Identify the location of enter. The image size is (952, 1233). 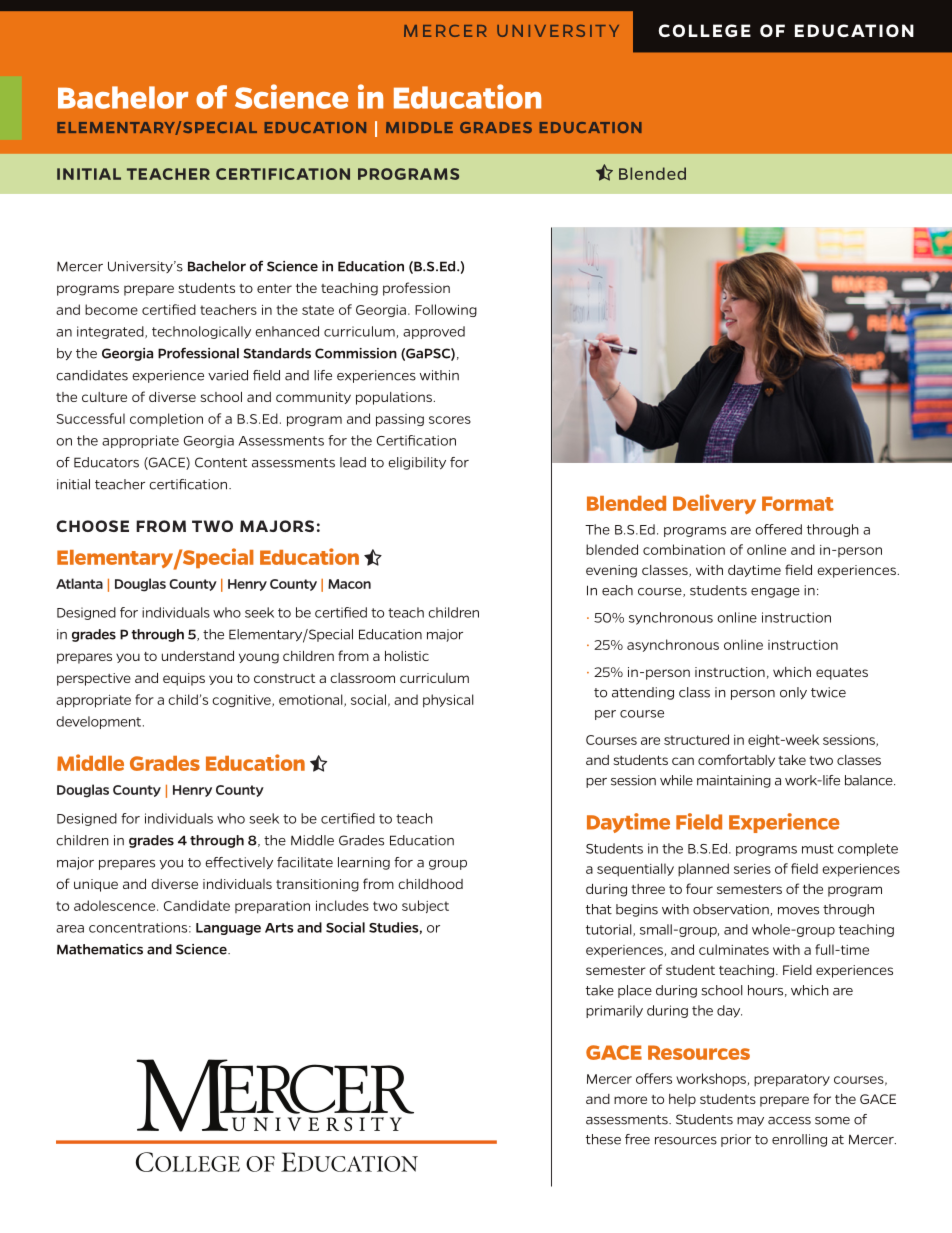
(274, 288).
